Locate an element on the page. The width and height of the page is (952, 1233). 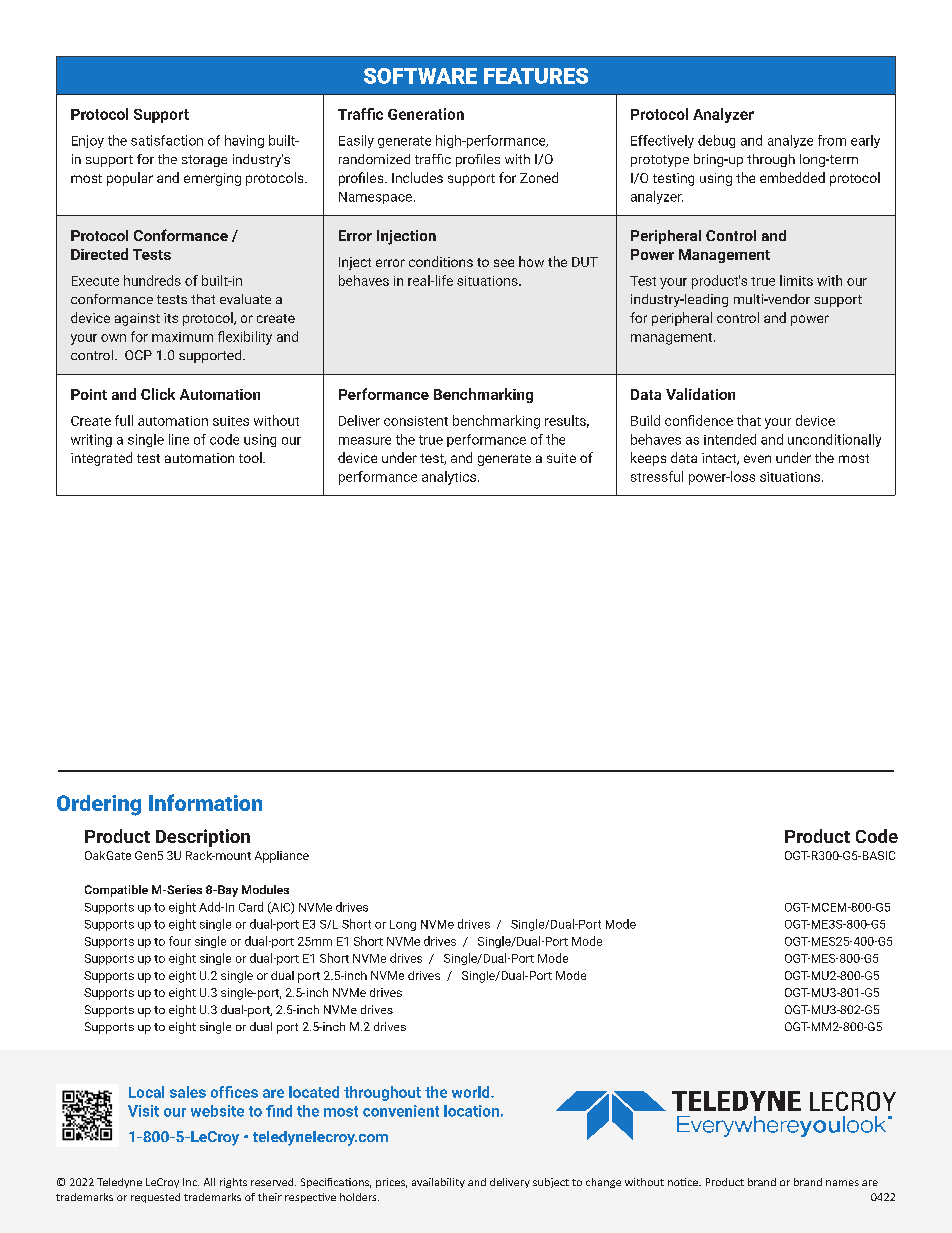
requested is located at coordinates (155, 1198).
